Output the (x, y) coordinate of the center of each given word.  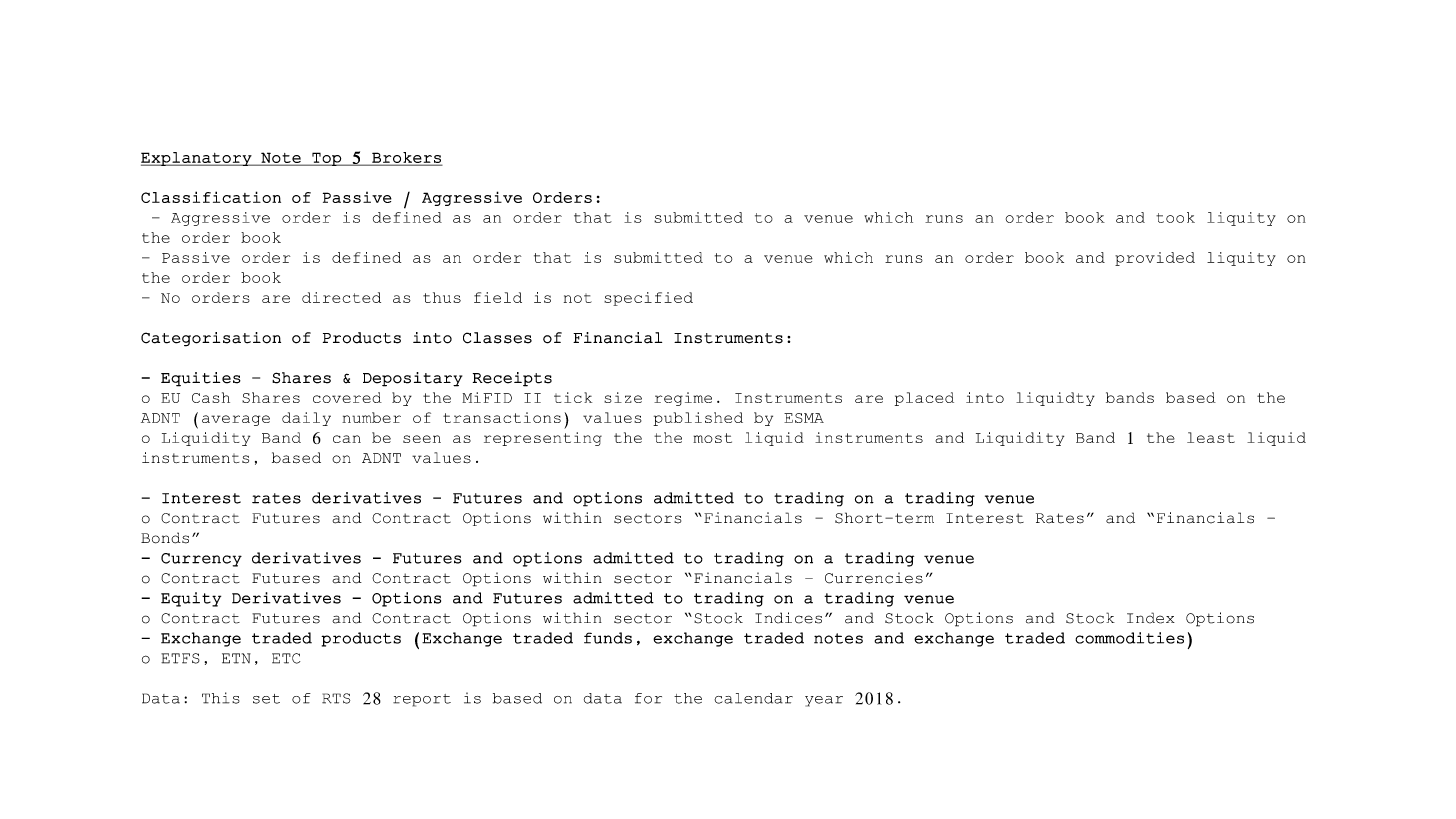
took (1175, 217)
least (1211, 437)
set (266, 699)
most (712, 438)
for (648, 698)
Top (326, 159)
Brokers (406, 158)
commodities (1129, 638)
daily (306, 419)
